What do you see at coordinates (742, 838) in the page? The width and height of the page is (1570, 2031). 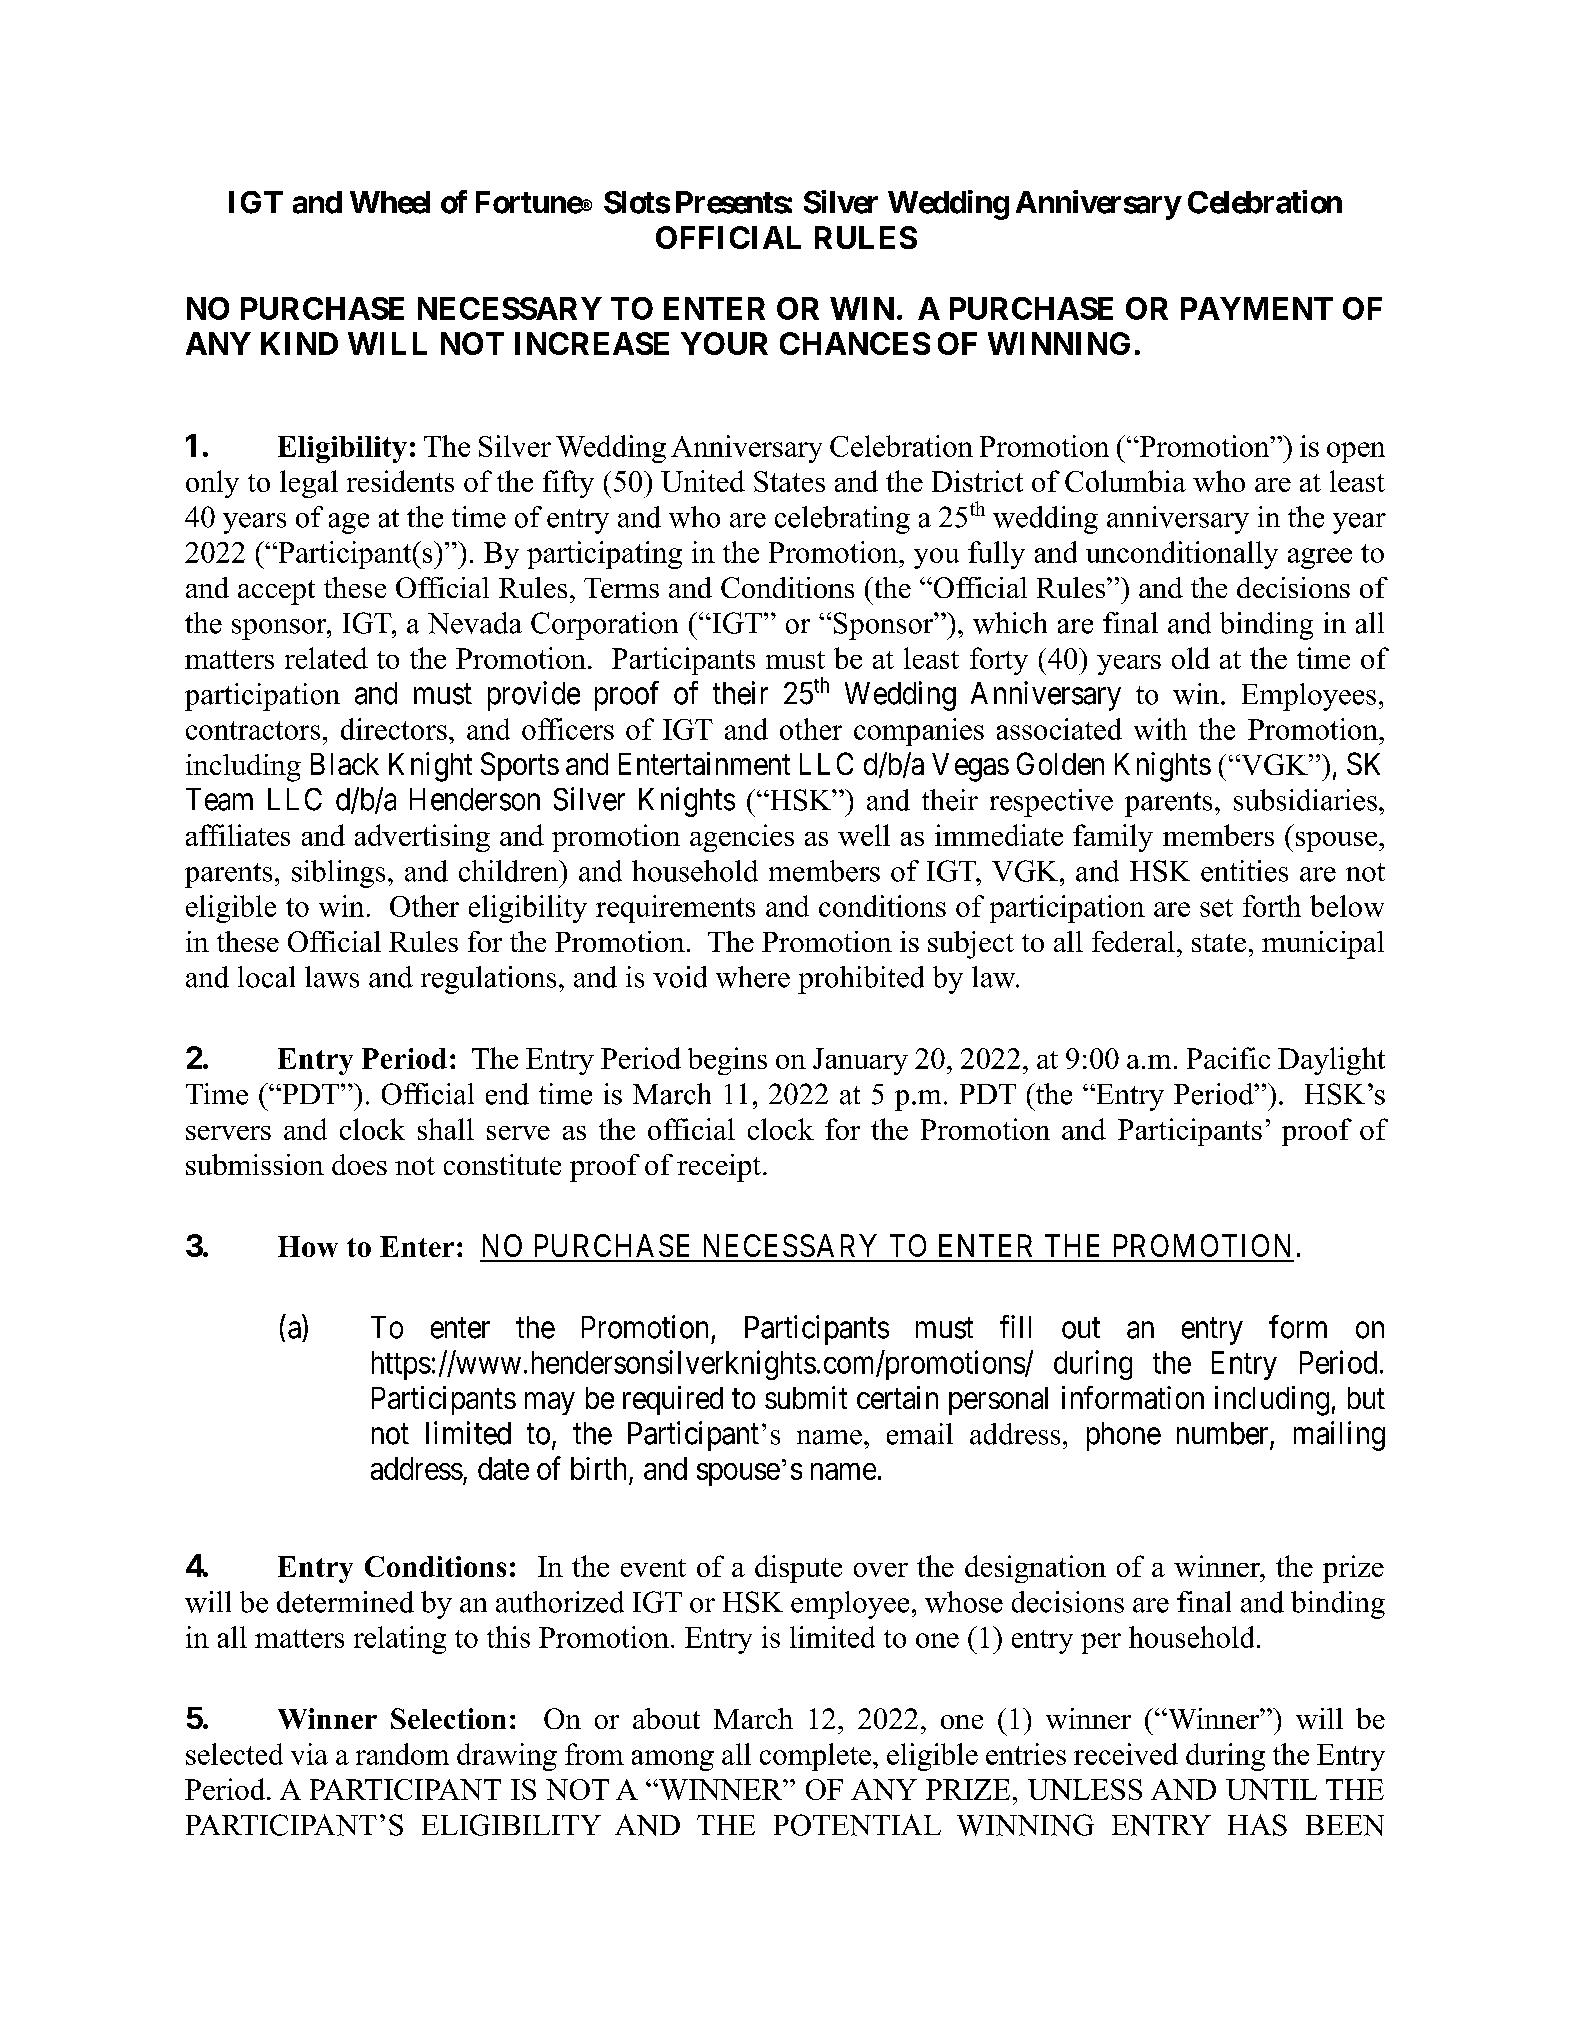 I see `agencies` at bounding box center [742, 838].
